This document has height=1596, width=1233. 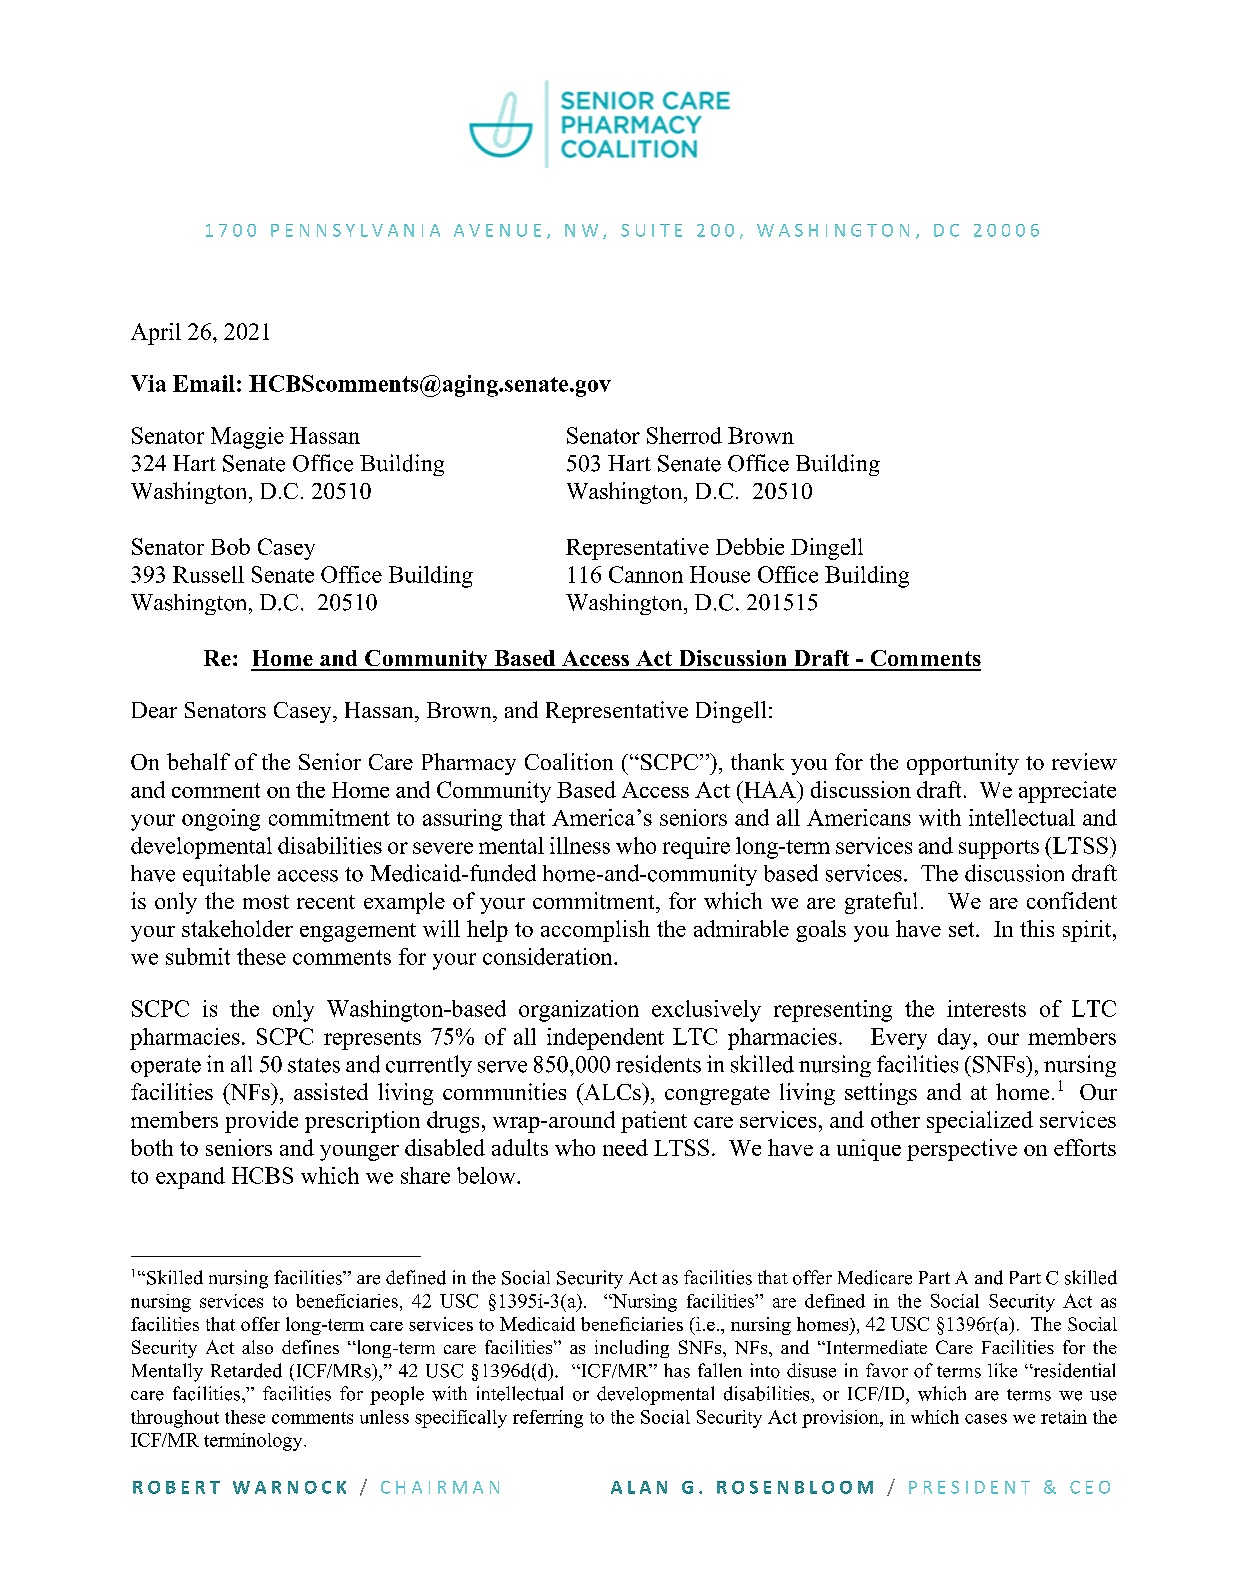 What do you see at coordinates (355, 230) in the document?
I see `PENNSYLVANIA` at bounding box center [355, 230].
